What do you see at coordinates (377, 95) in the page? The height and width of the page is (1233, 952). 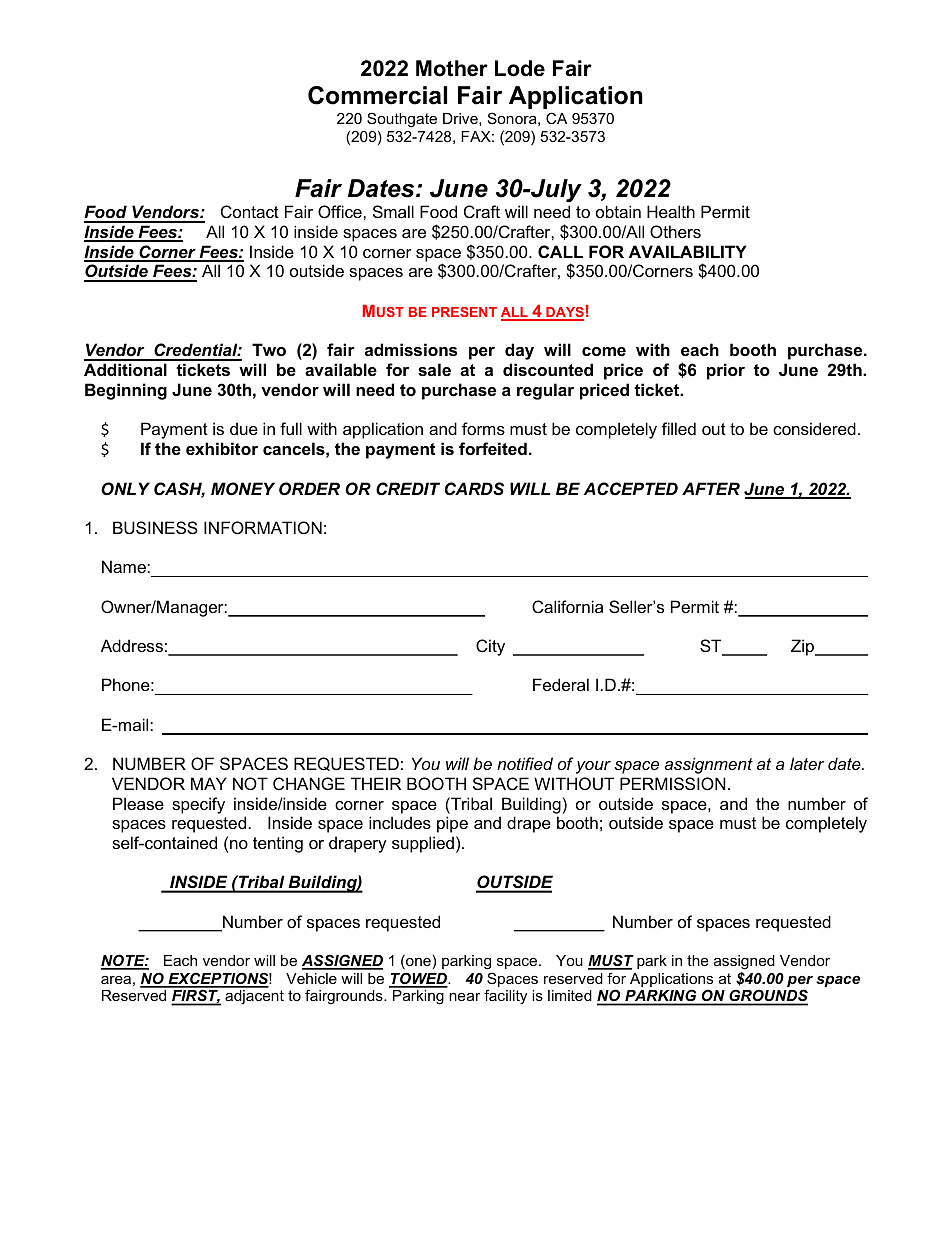 I see `Commercial` at bounding box center [377, 95].
